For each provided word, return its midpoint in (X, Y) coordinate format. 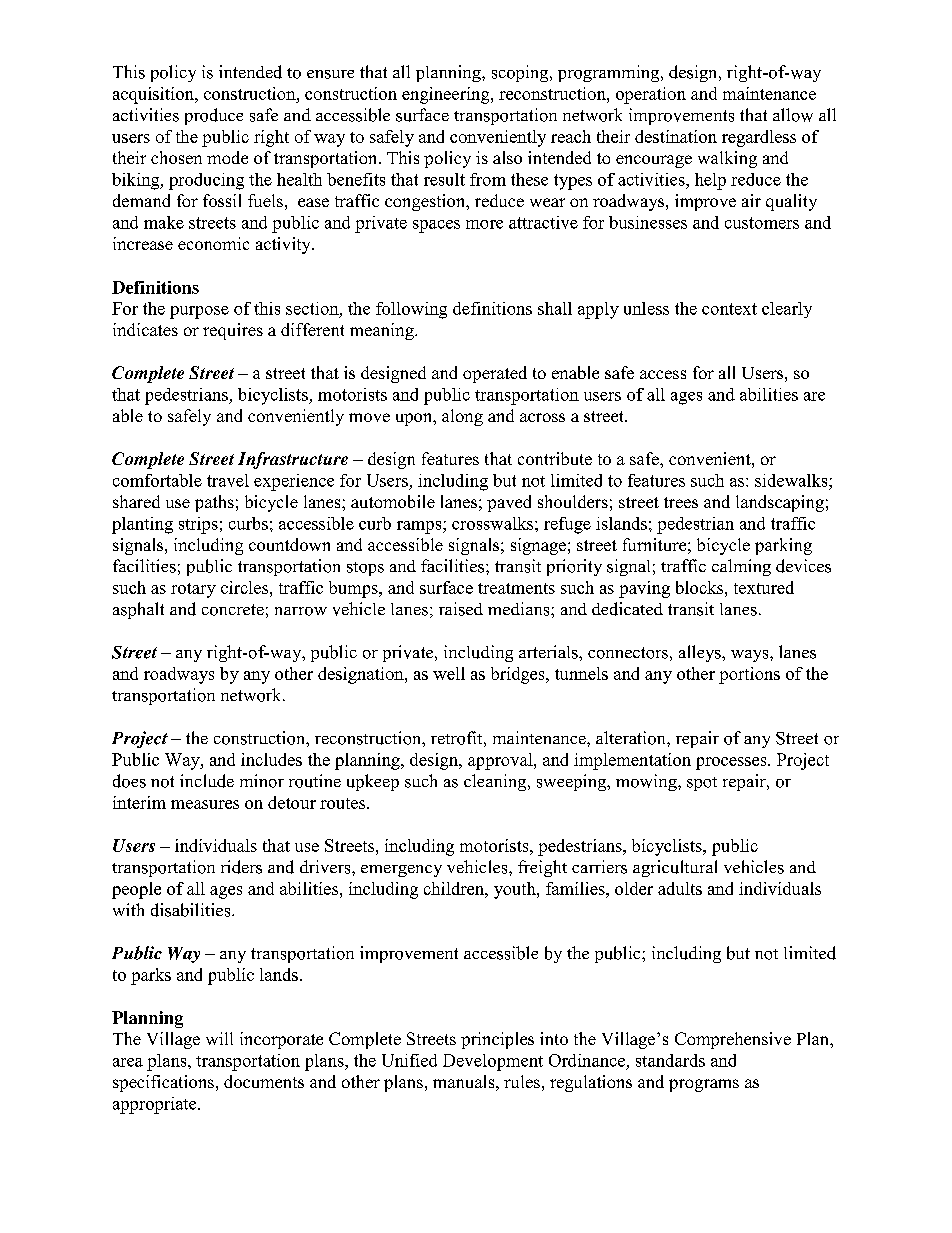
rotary (193, 590)
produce (214, 116)
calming (741, 567)
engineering (447, 95)
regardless (759, 138)
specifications (163, 1083)
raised (461, 609)
